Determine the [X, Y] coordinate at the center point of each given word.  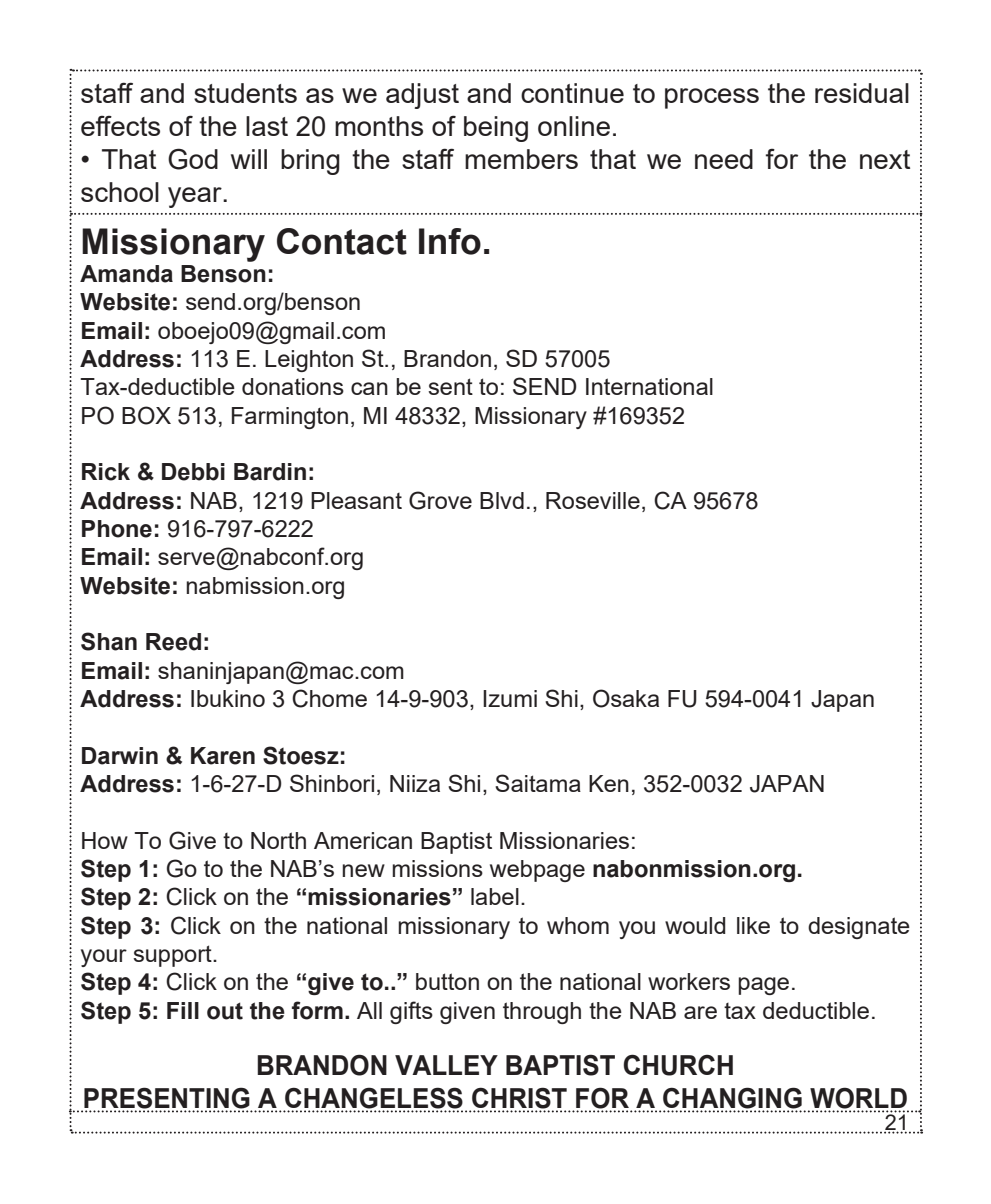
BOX [146, 415]
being [496, 129]
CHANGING [732, 1099]
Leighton [309, 361]
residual [862, 93]
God [193, 159]
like [753, 925]
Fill [183, 1010]
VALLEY [446, 1065]
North [278, 840]
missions [437, 868]
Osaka [626, 698]
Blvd [502, 500]
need [724, 159]
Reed [173, 642]
